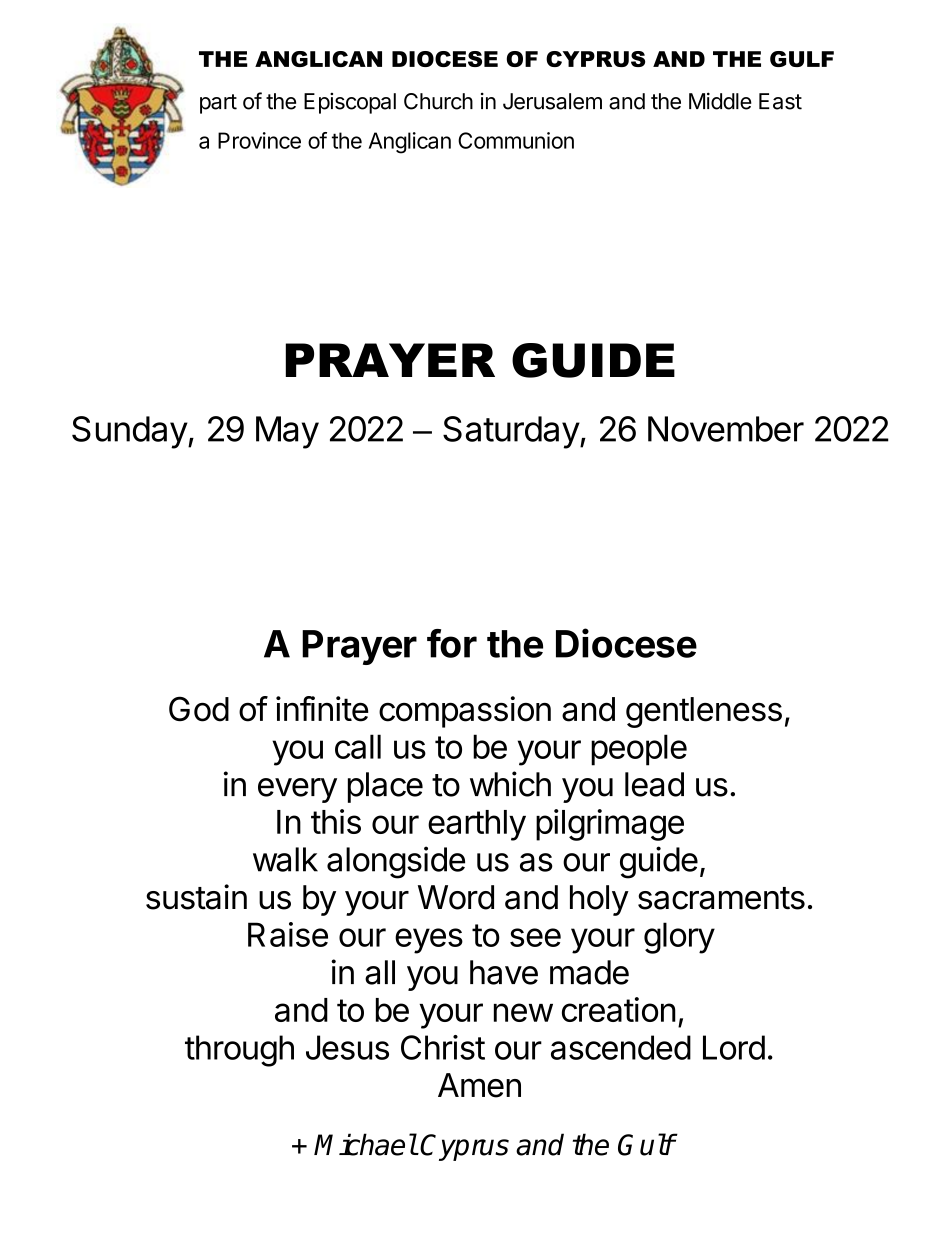 This screenshot has height=1233, width=952. Describe the element at coordinates (511, 432) in the screenshot. I see `Saturday` at that location.
